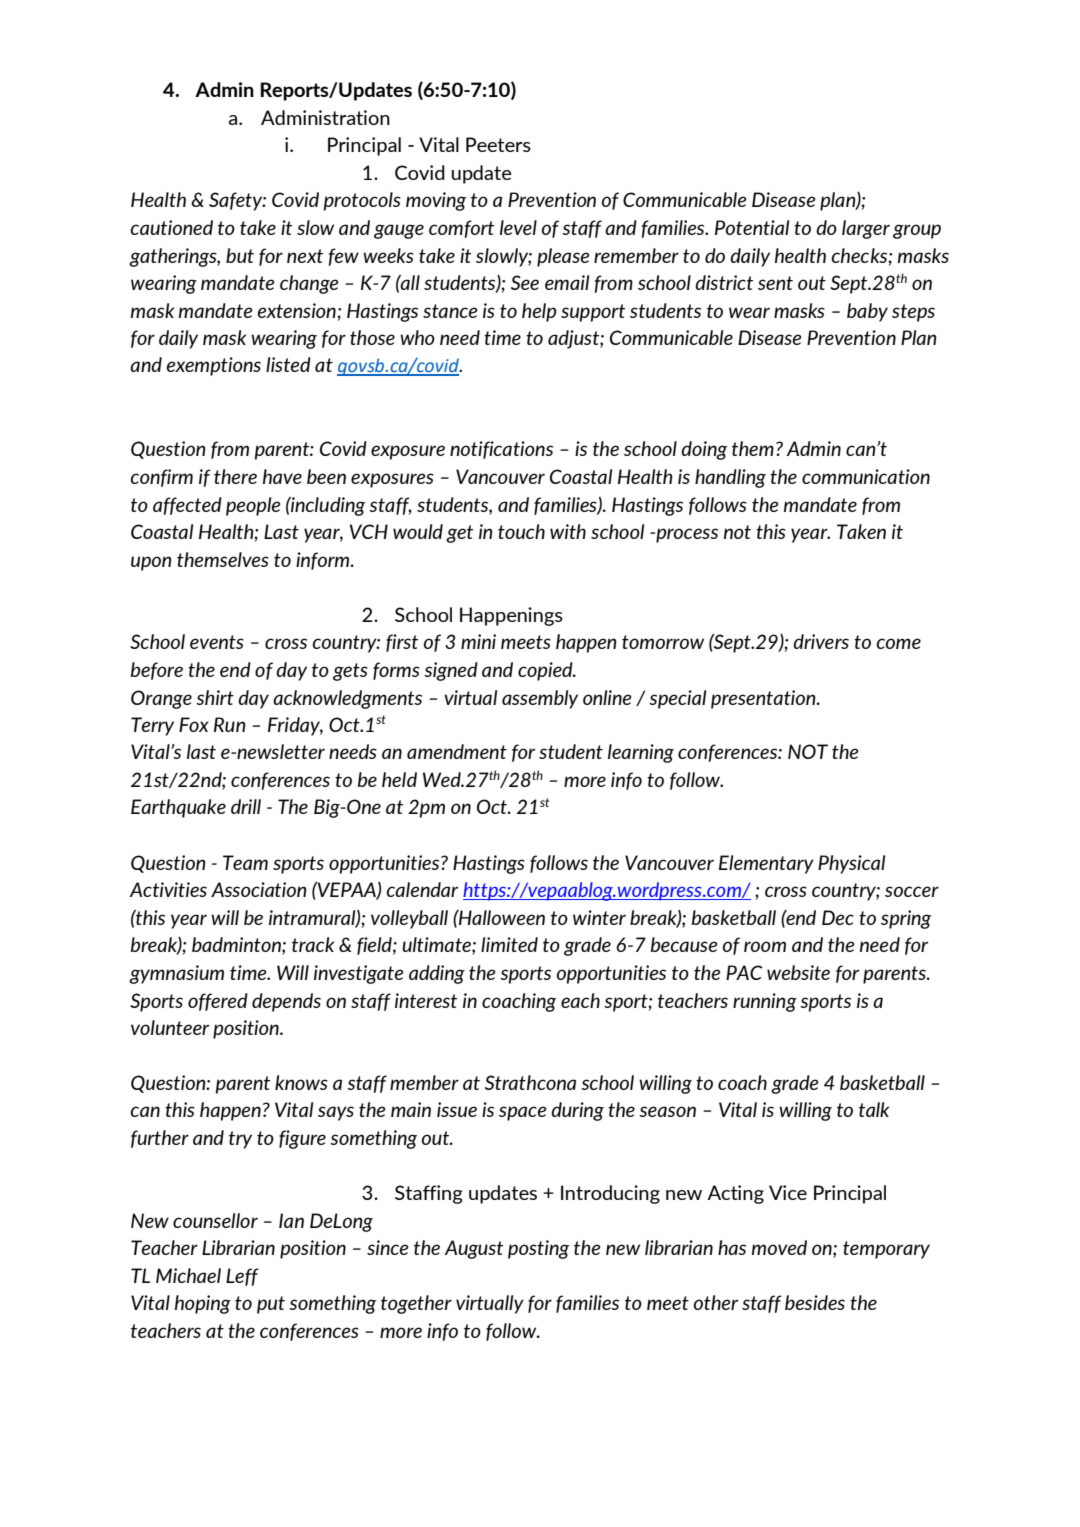  I want to click on but, so click(240, 255).
